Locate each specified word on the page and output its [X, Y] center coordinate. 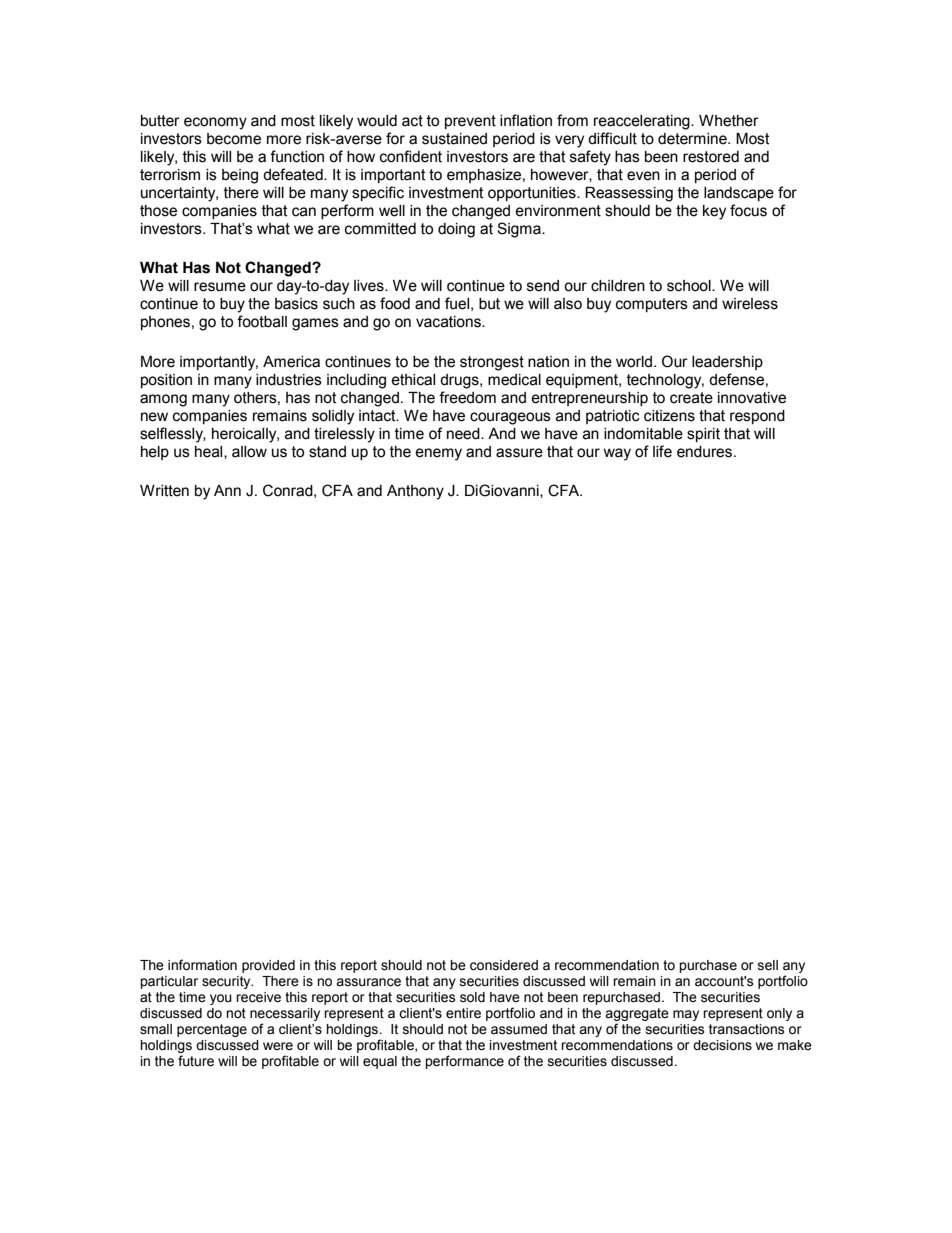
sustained [454, 139]
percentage [212, 1030]
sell [768, 965]
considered [504, 965]
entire [463, 1013]
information [202, 965]
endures [704, 452]
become [234, 139]
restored [711, 157]
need [464, 434]
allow [249, 452]
